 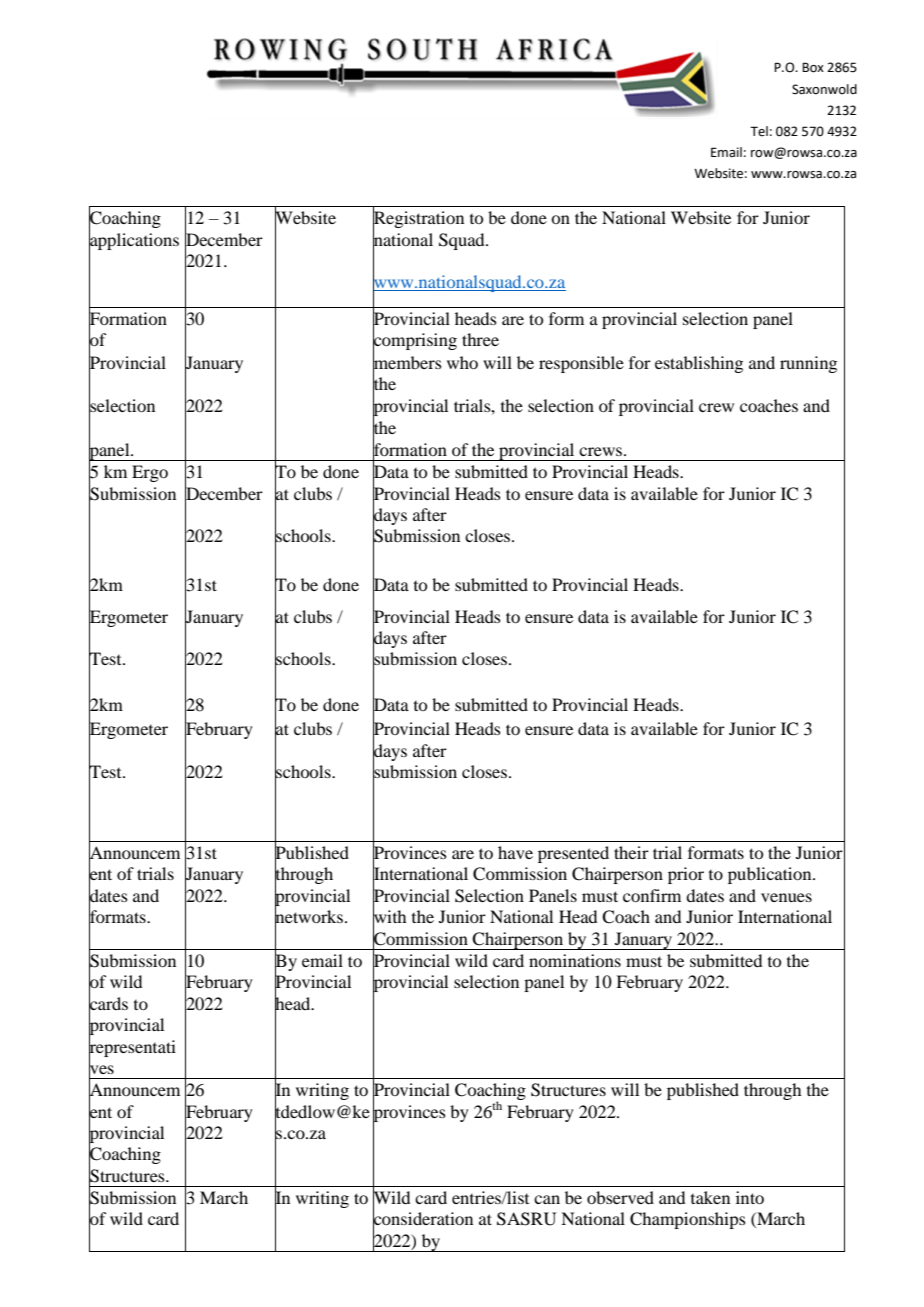 I want to click on consideration, so click(x=423, y=1219).
